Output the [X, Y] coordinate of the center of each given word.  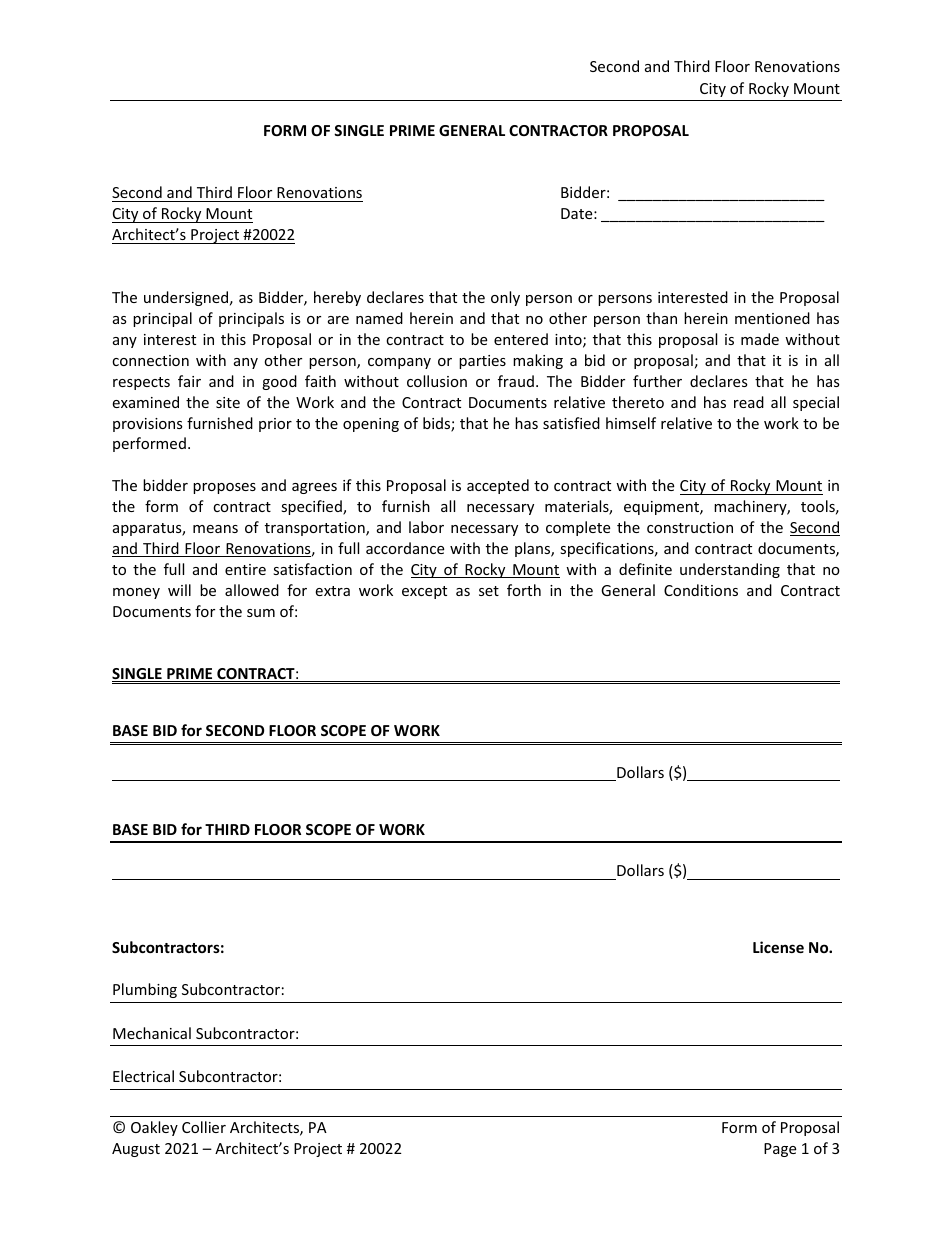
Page [780, 1150]
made [760, 339]
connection [150, 360]
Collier [204, 1127]
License [778, 947]
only [505, 298]
